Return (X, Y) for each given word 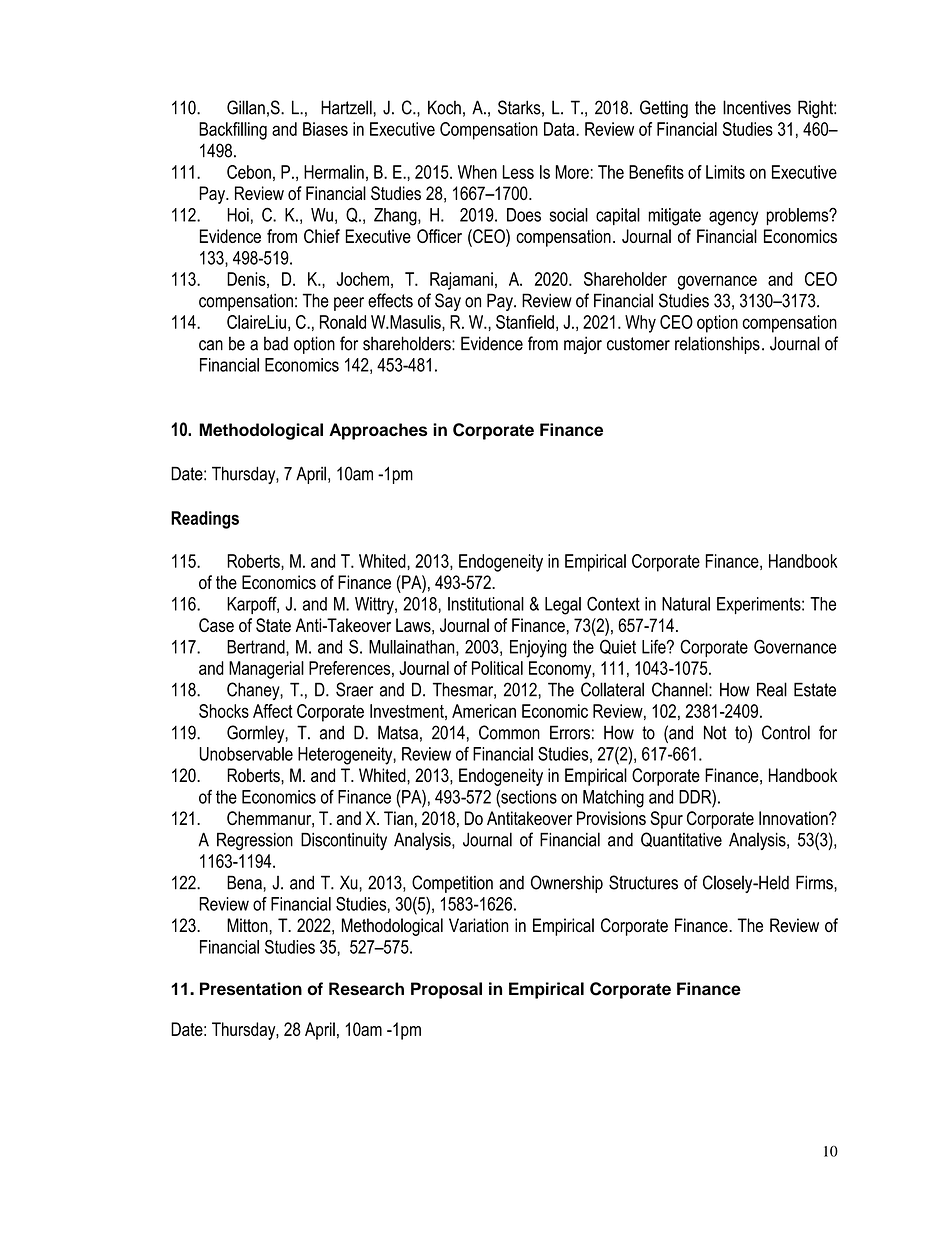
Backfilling (233, 131)
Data (560, 129)
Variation (478, 925)
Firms (815, 882)
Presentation (251, 989)
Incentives (757, 107)
